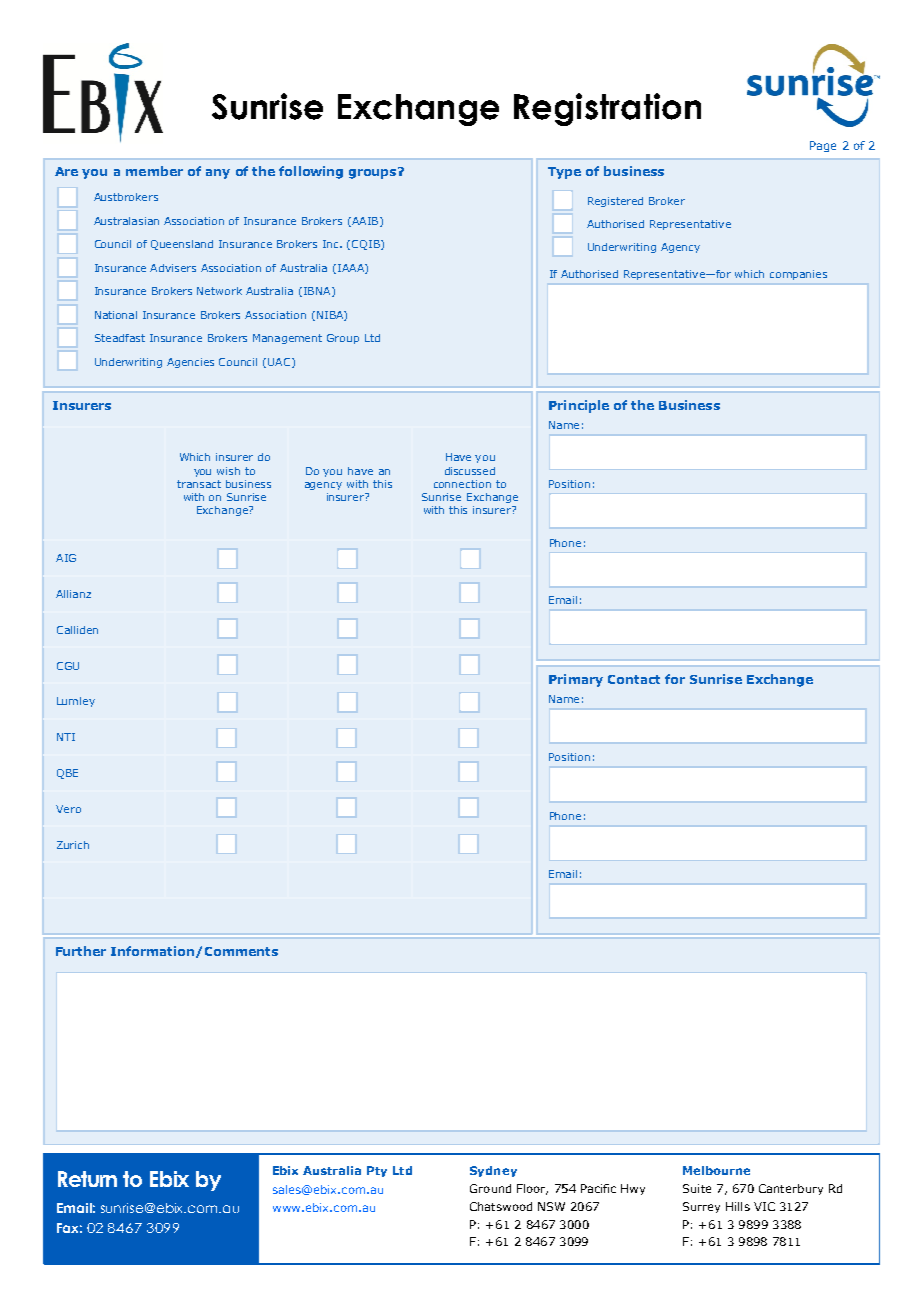 Image resolution: width=924 pixels, height=1308 pixels. What do you see at coordinates (823, 146) in the image?
I see `Page` at bounding box center [823, 146].
